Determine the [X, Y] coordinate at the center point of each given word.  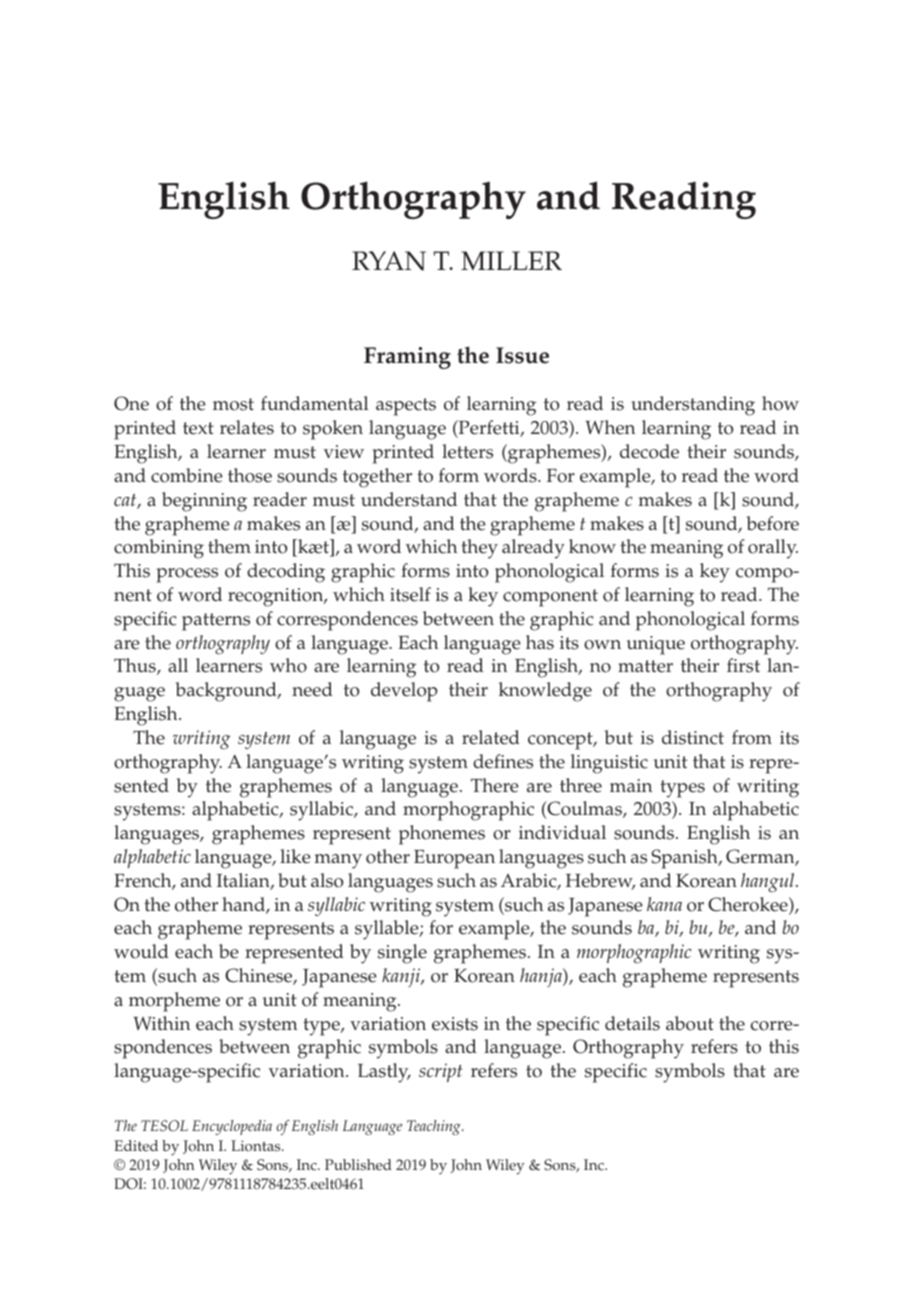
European [454, 859]
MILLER [511, 260]
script [440, 1072]
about [690, 1023]
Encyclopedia [232, 1127]
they [479, 549]
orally [773, 549]
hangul [769, 883]
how [780, 403]
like [295, 856]
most [233, 404]
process [187, 575]
